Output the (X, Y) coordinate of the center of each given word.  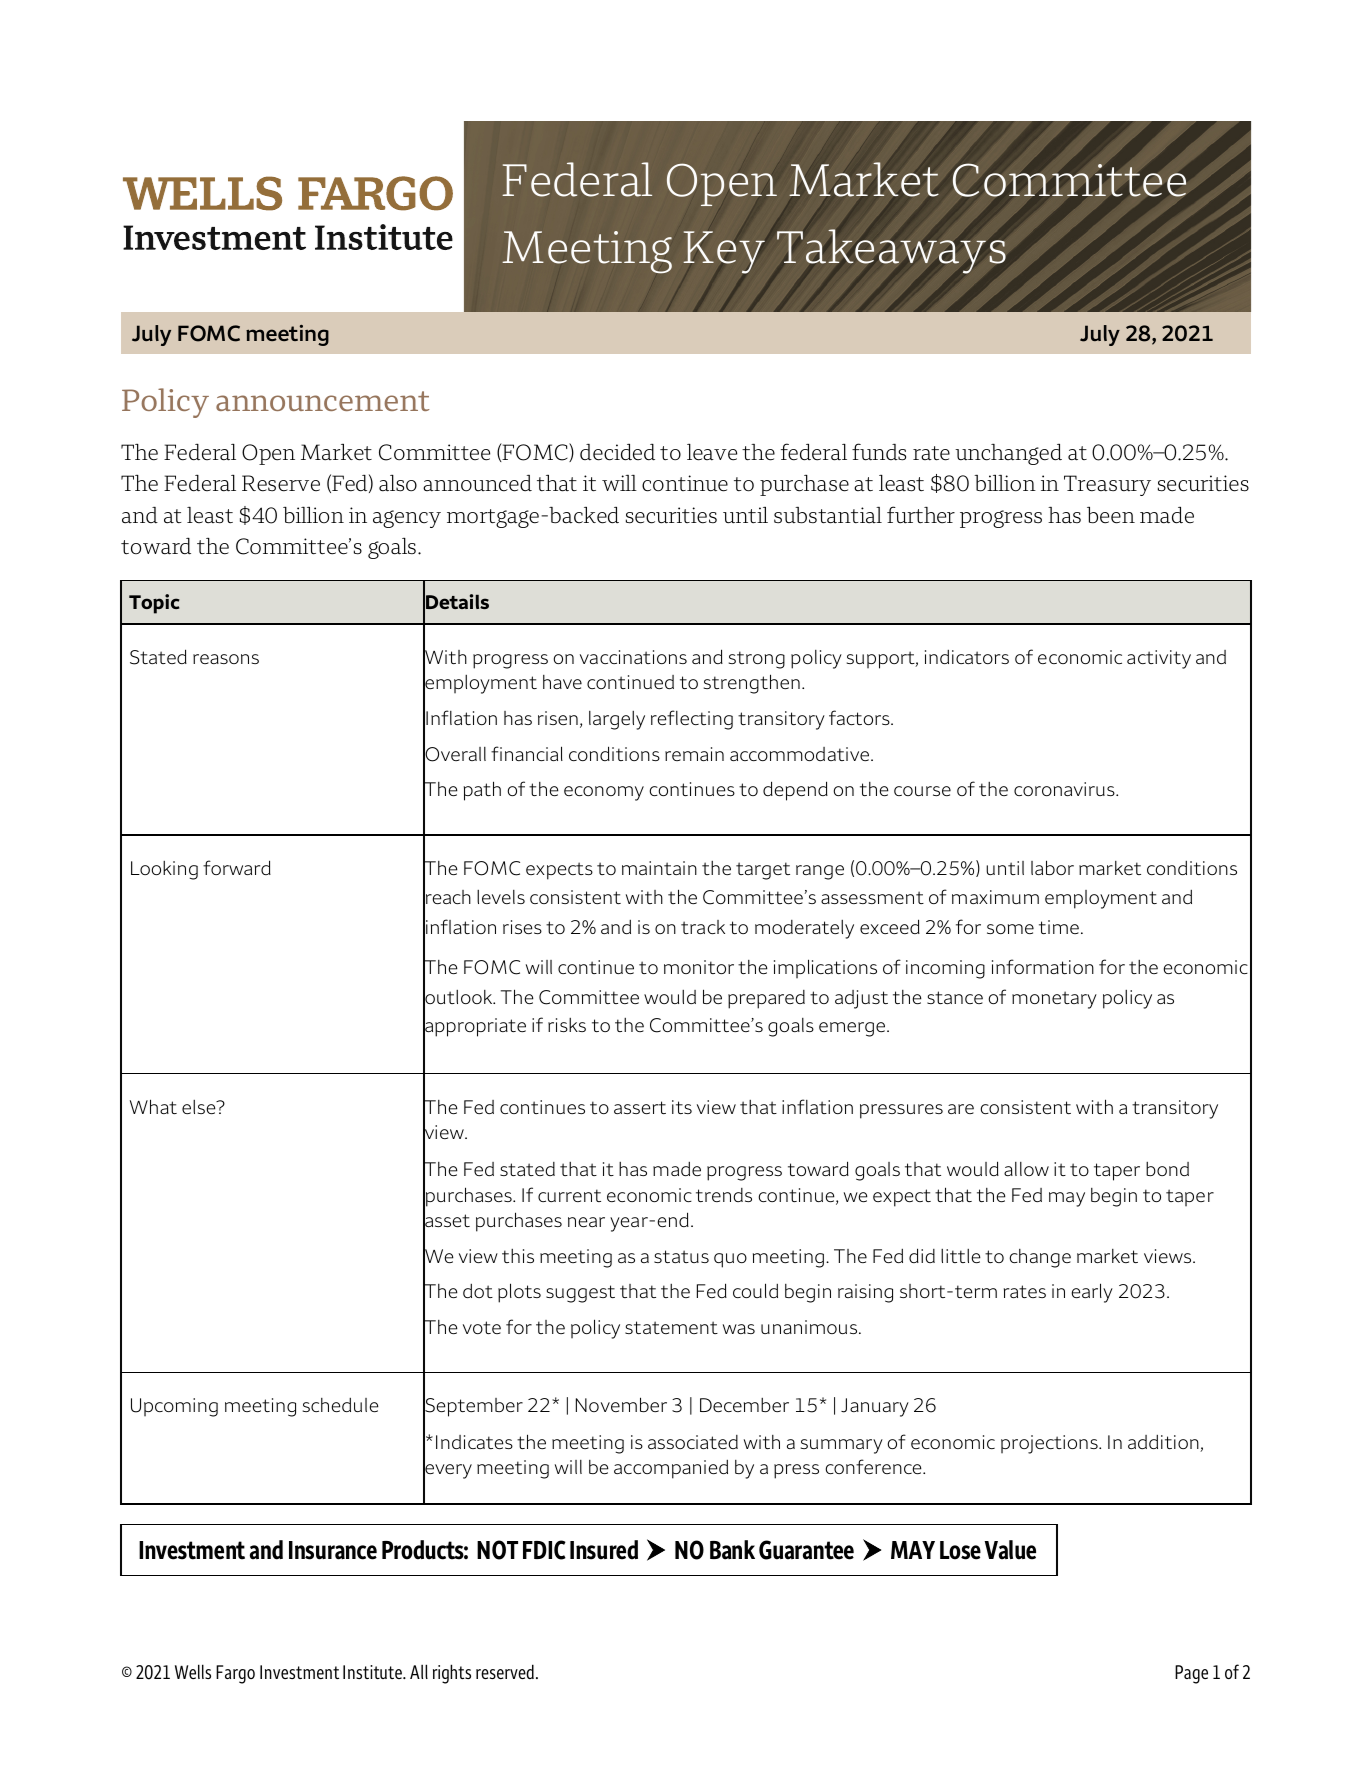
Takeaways (891, 251)
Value (1010, 1550)
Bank (732, 1550)
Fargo (235, 1674)
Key (724, 252)
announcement (322, 401)
